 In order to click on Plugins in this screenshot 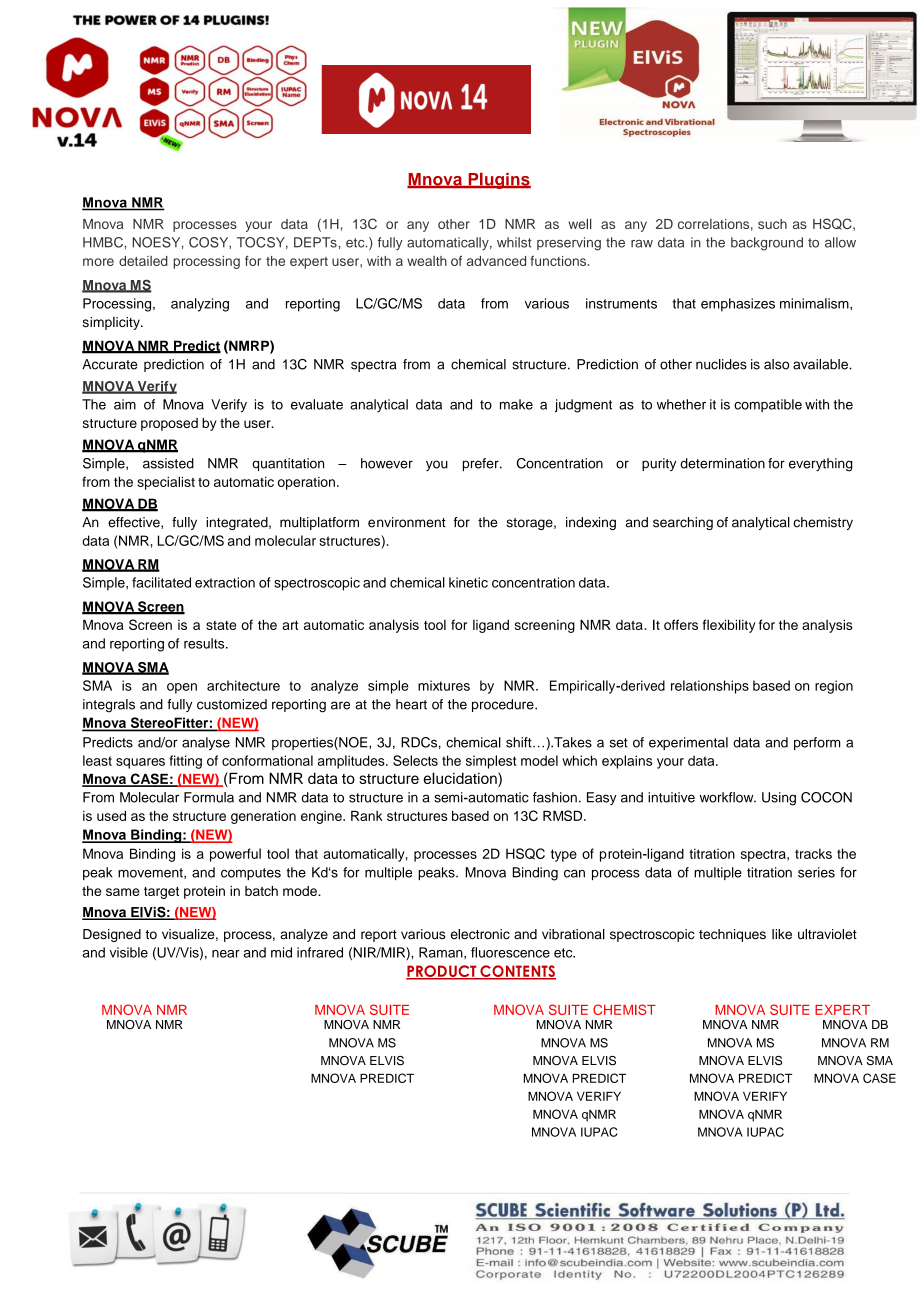, I will do `click(498, 181)`.
